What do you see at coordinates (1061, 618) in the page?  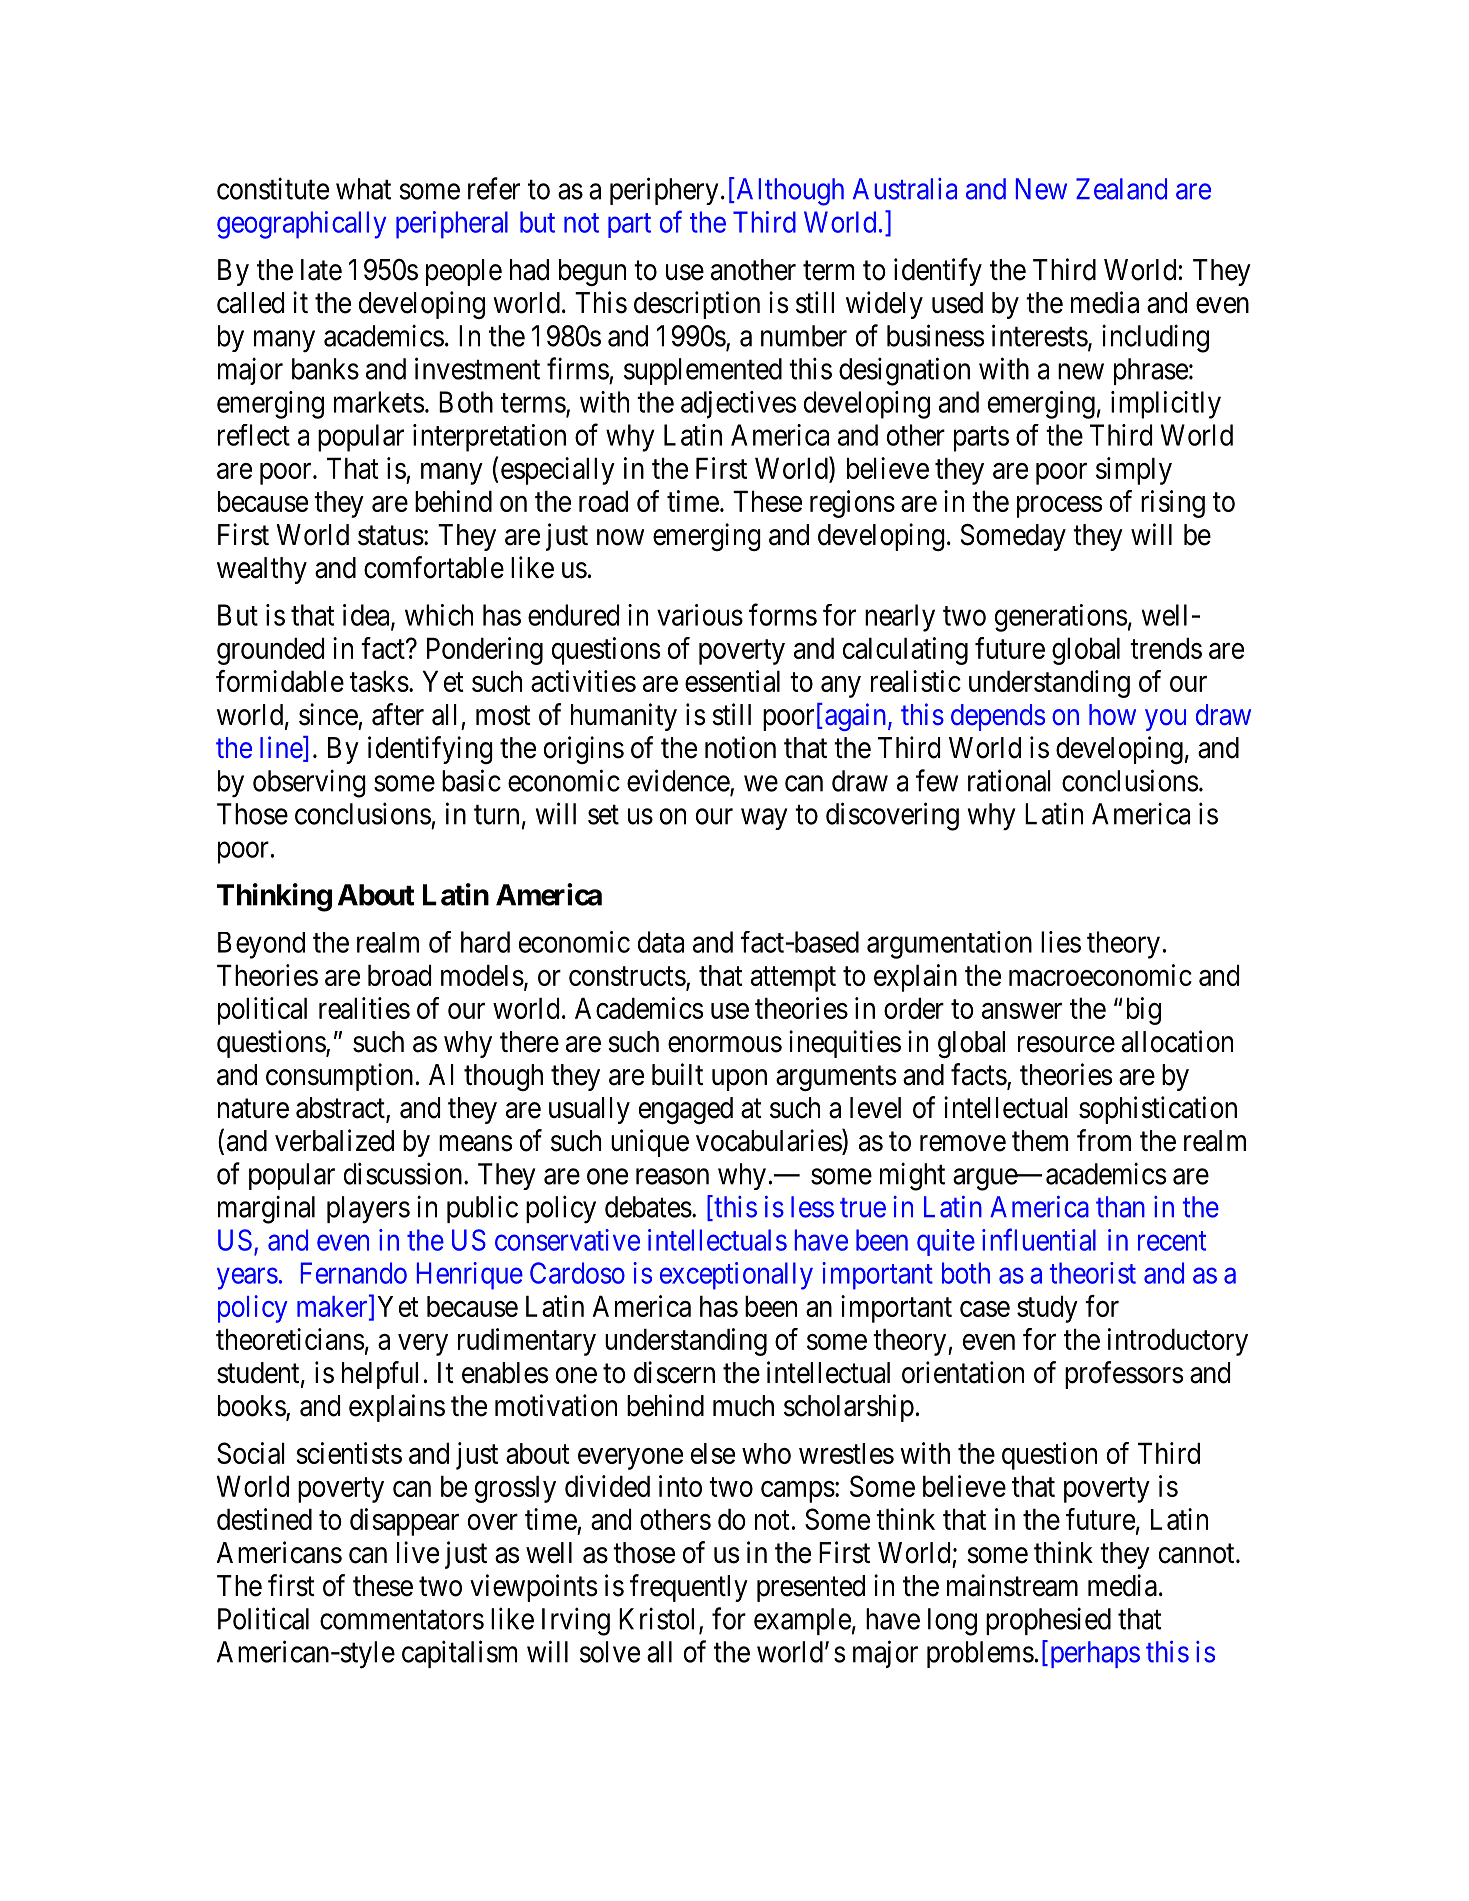 I see `generations` at bounding box center [1061, 618].
